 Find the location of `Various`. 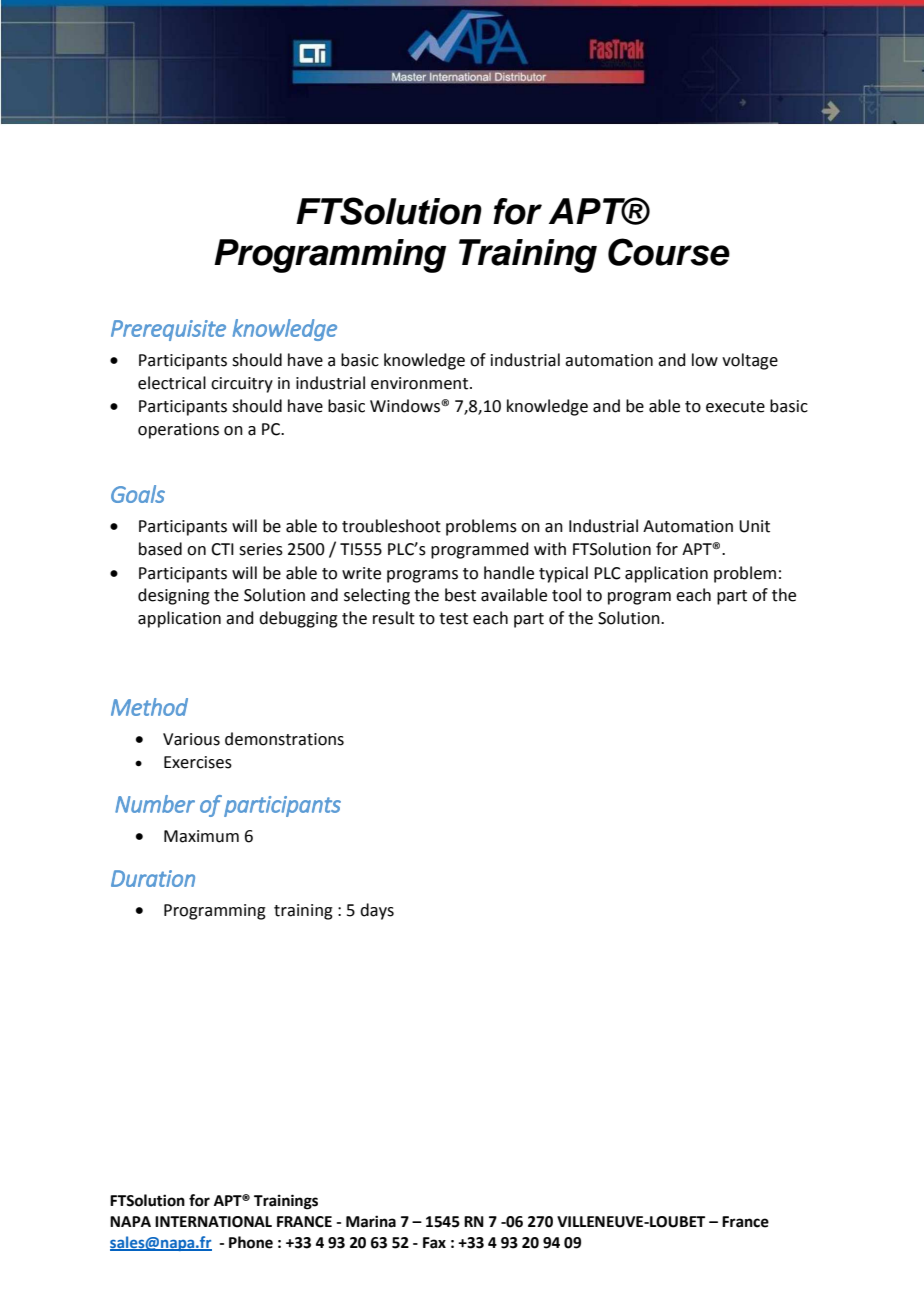

Various is located at coordinates (191, 739).
